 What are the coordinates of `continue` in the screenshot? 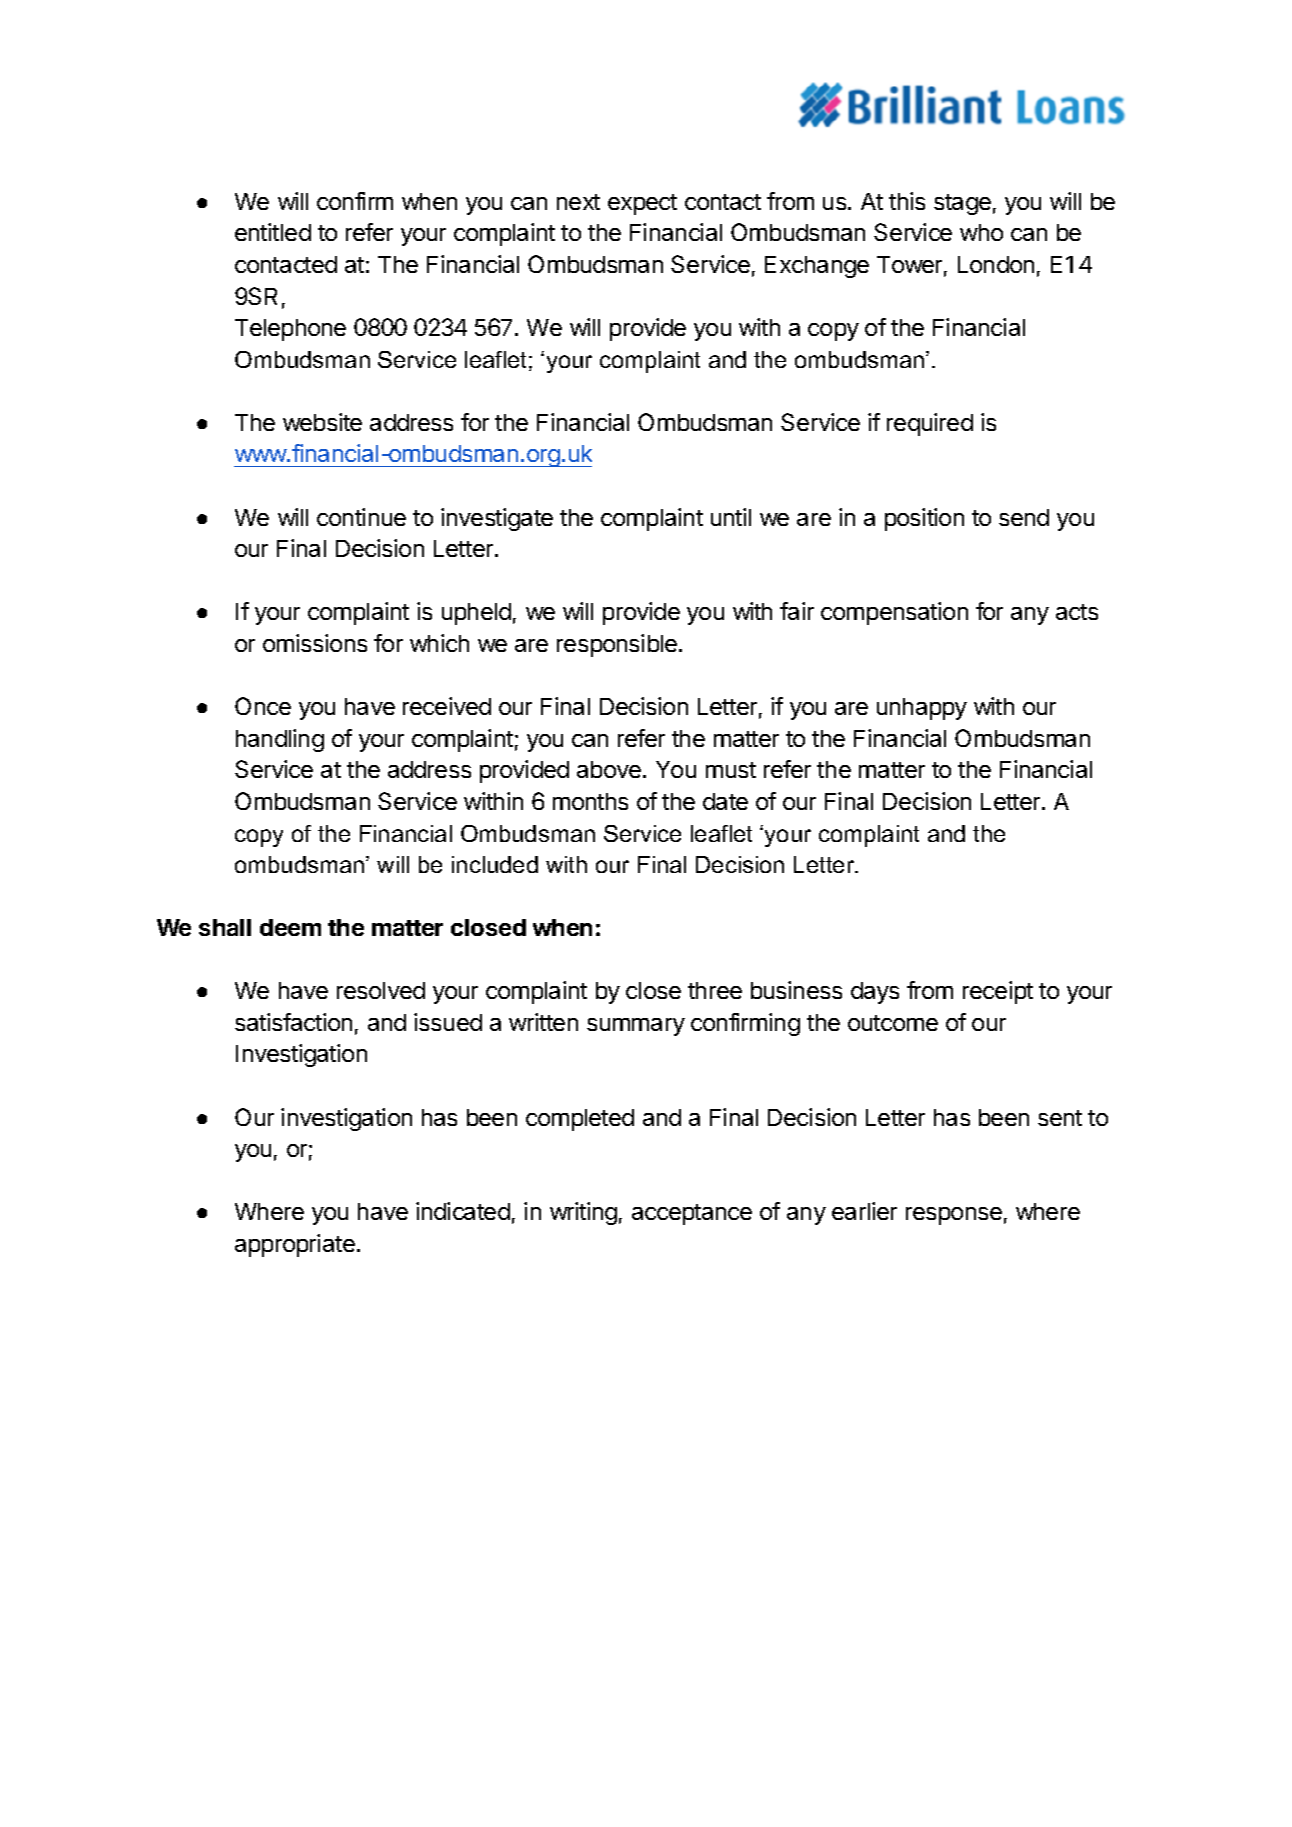 It's located at (361, 517).
